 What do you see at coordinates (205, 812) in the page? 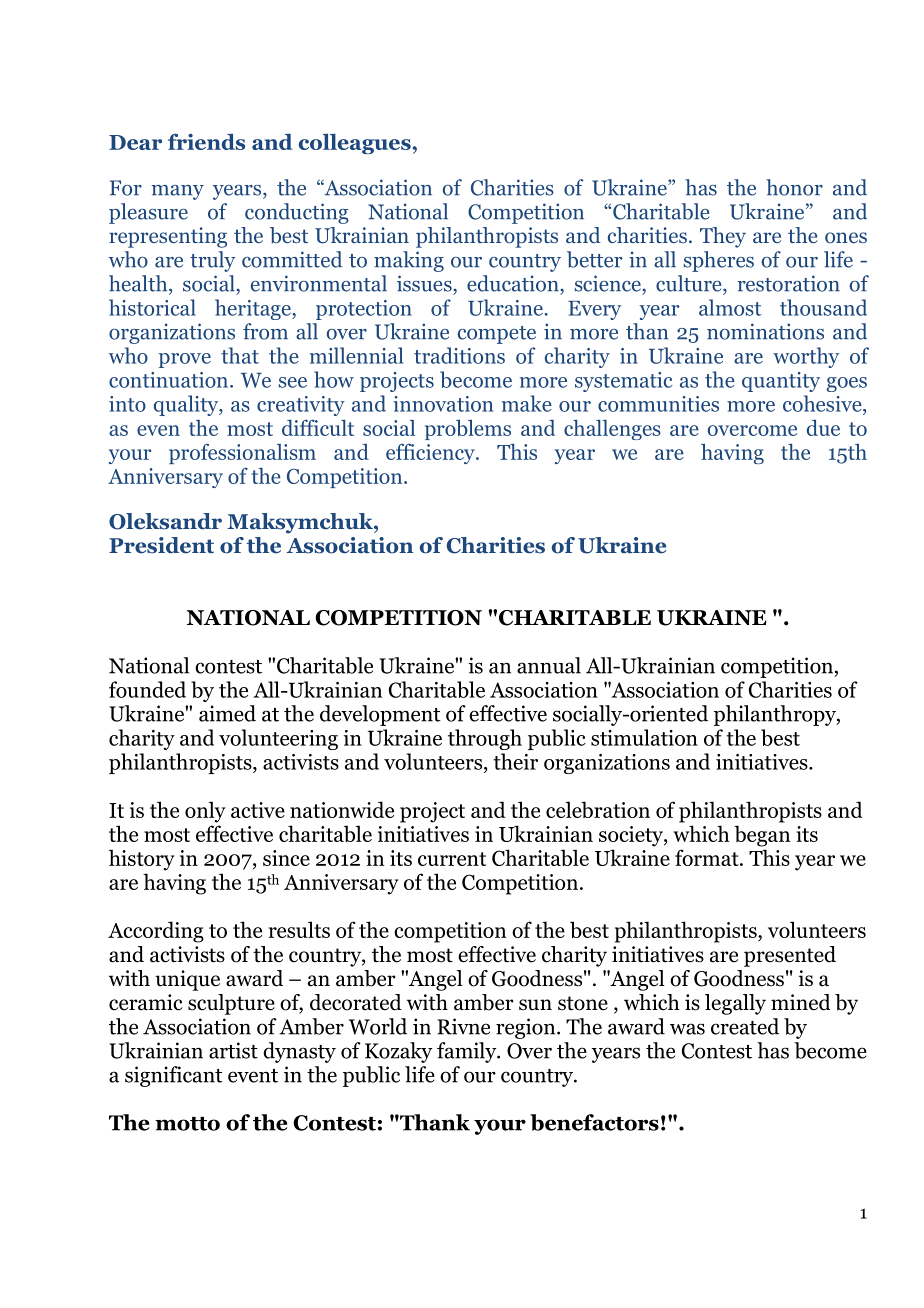
I see `only` at bounding box center [205, 812].
